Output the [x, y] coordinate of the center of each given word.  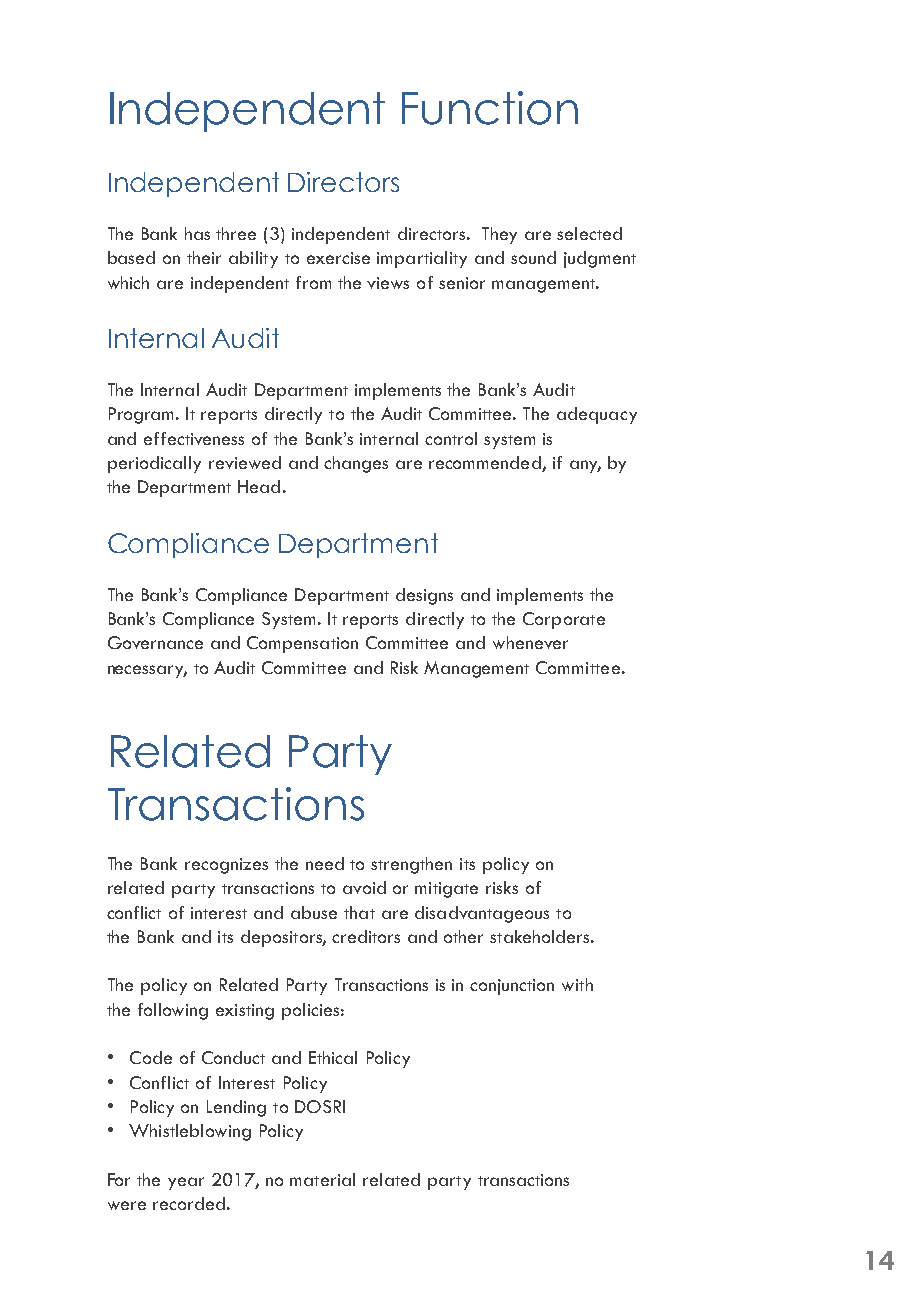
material [322, 1179]
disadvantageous [482, 914]
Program [143, 415]
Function [490, 108]
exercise [338, 258]
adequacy [597, 415]
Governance [155, 642]
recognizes [226, 866]
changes [356, 464]
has [197, 233]
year [186, 1183]
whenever [530, 642]
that [359, 912]
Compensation [302, 644]
